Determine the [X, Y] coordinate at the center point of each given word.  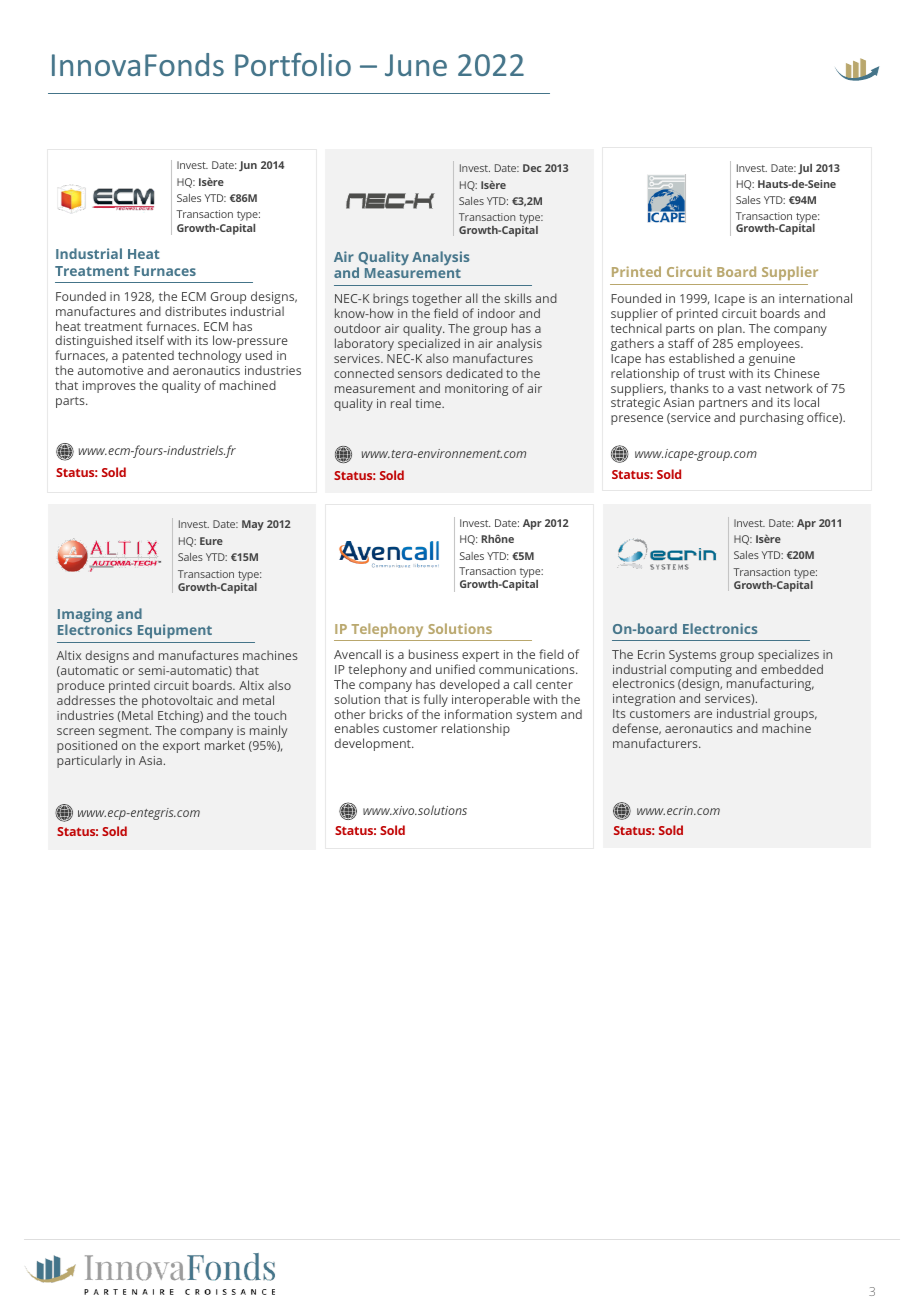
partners [723, 406]
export [181, 747]
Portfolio [293, 64]
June [416, 65]
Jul [805, 169]
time [429, 403]
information [478, 714]
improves [109, 387]
